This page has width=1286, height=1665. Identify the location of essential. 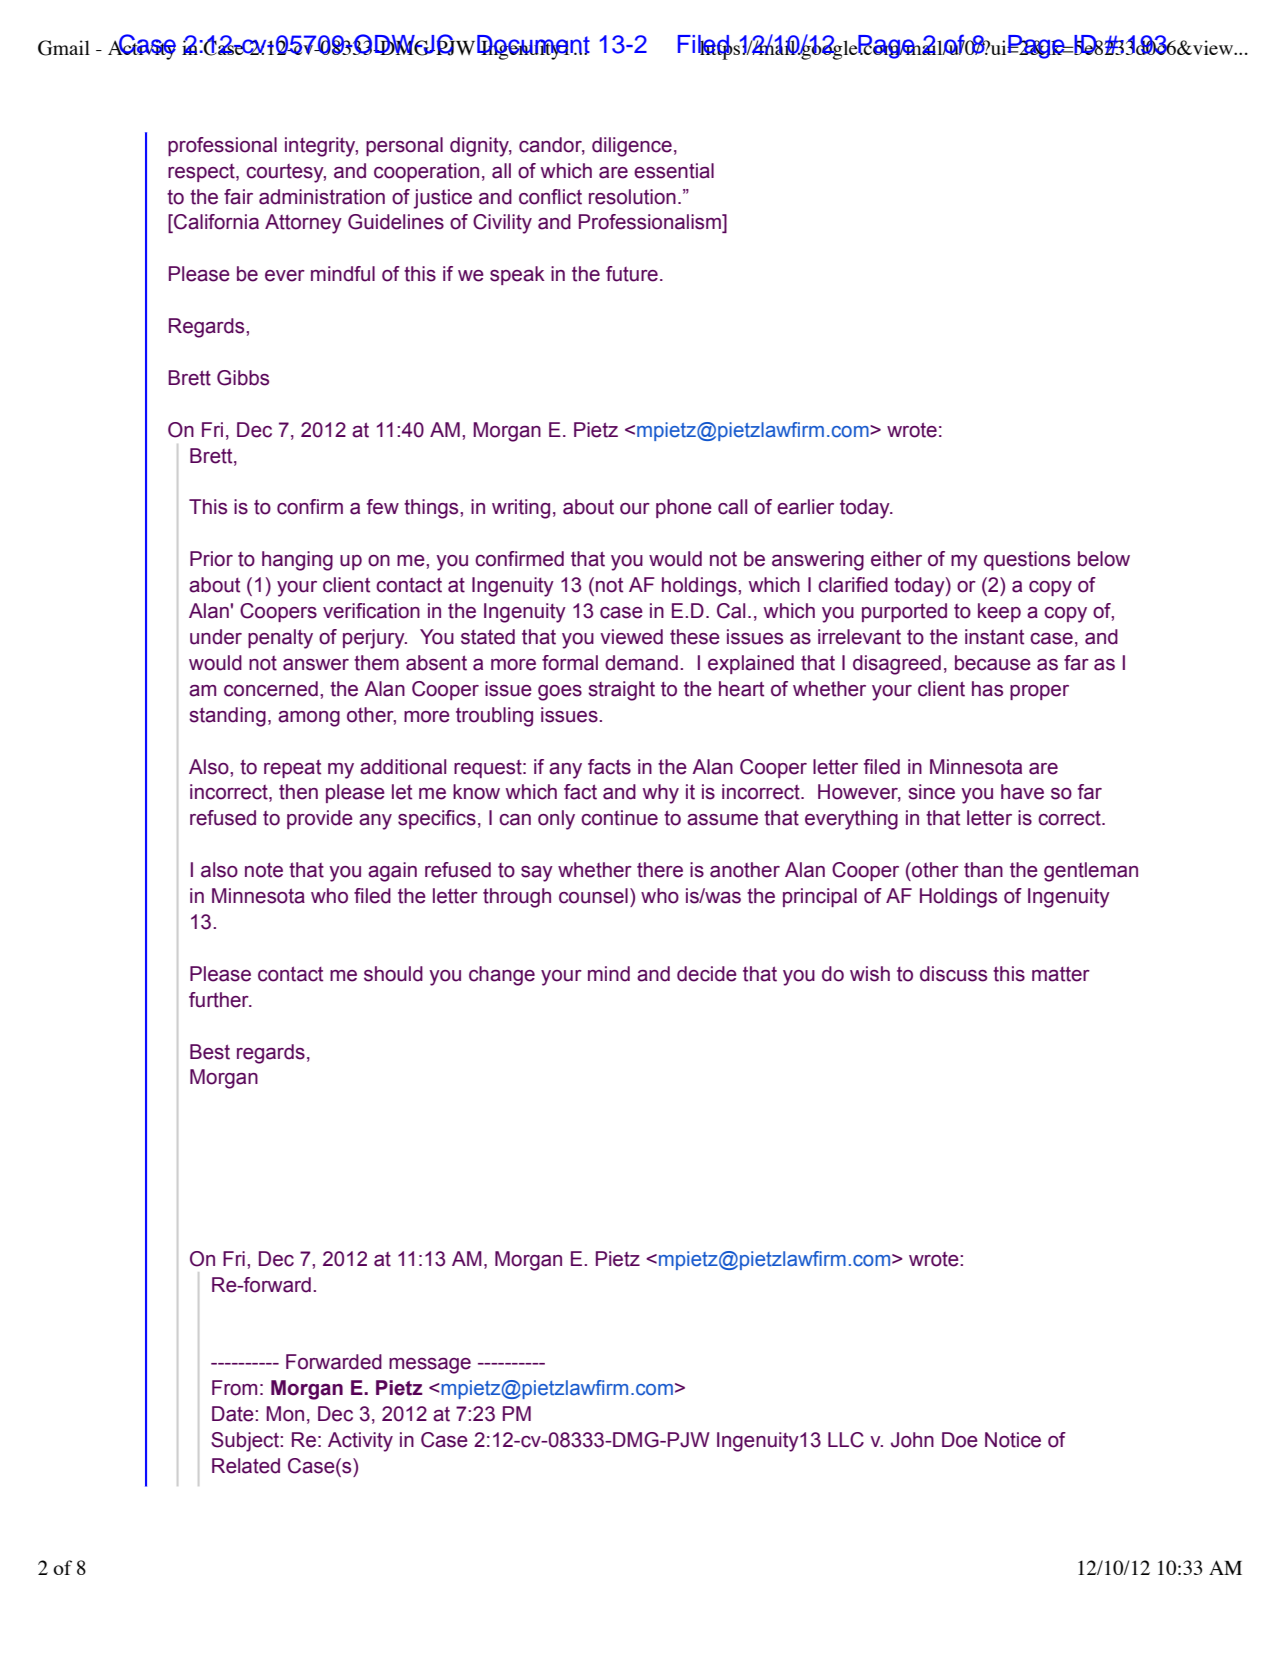
(674, 171).
